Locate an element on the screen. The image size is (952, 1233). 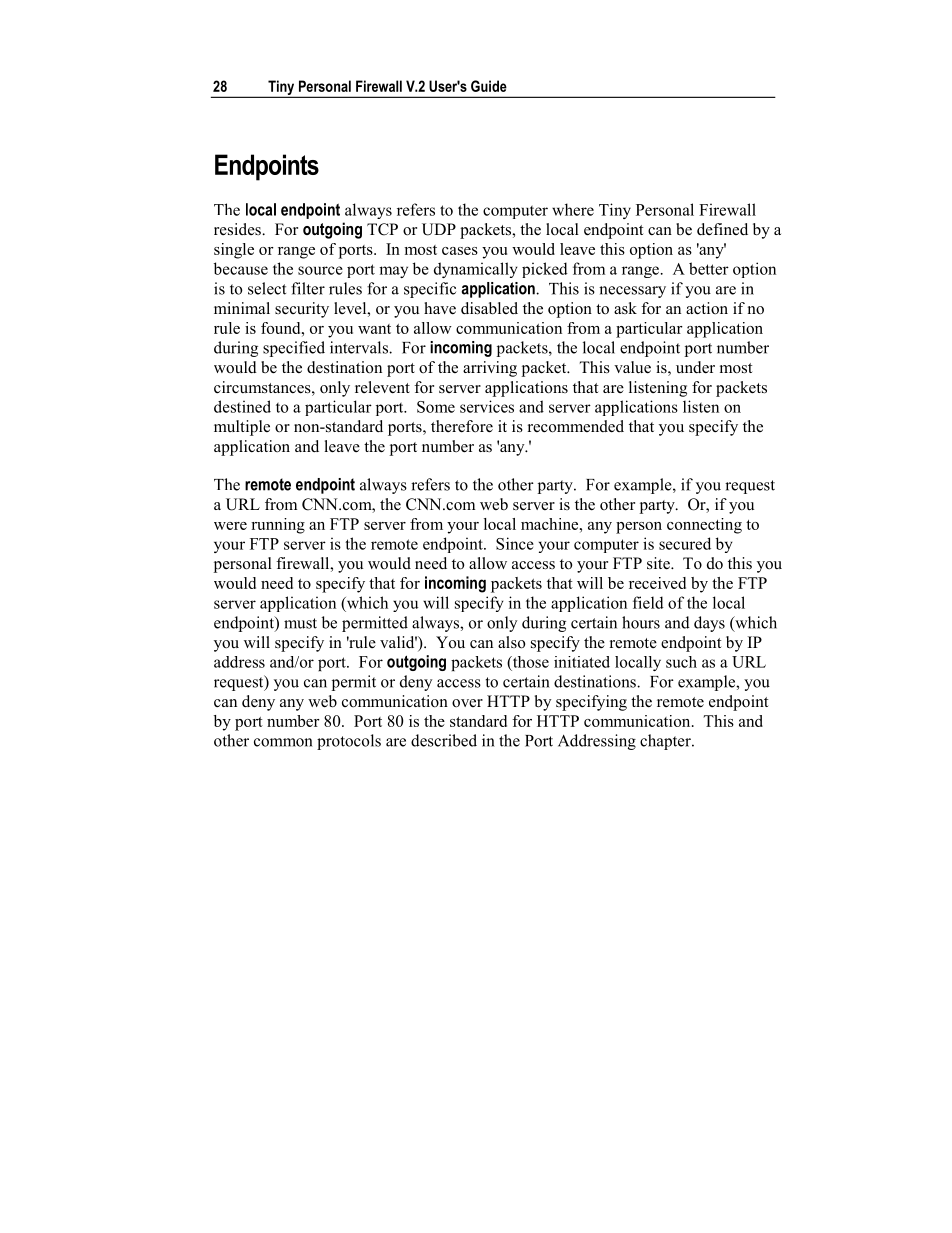
site is located at coordinates (659, 563).
